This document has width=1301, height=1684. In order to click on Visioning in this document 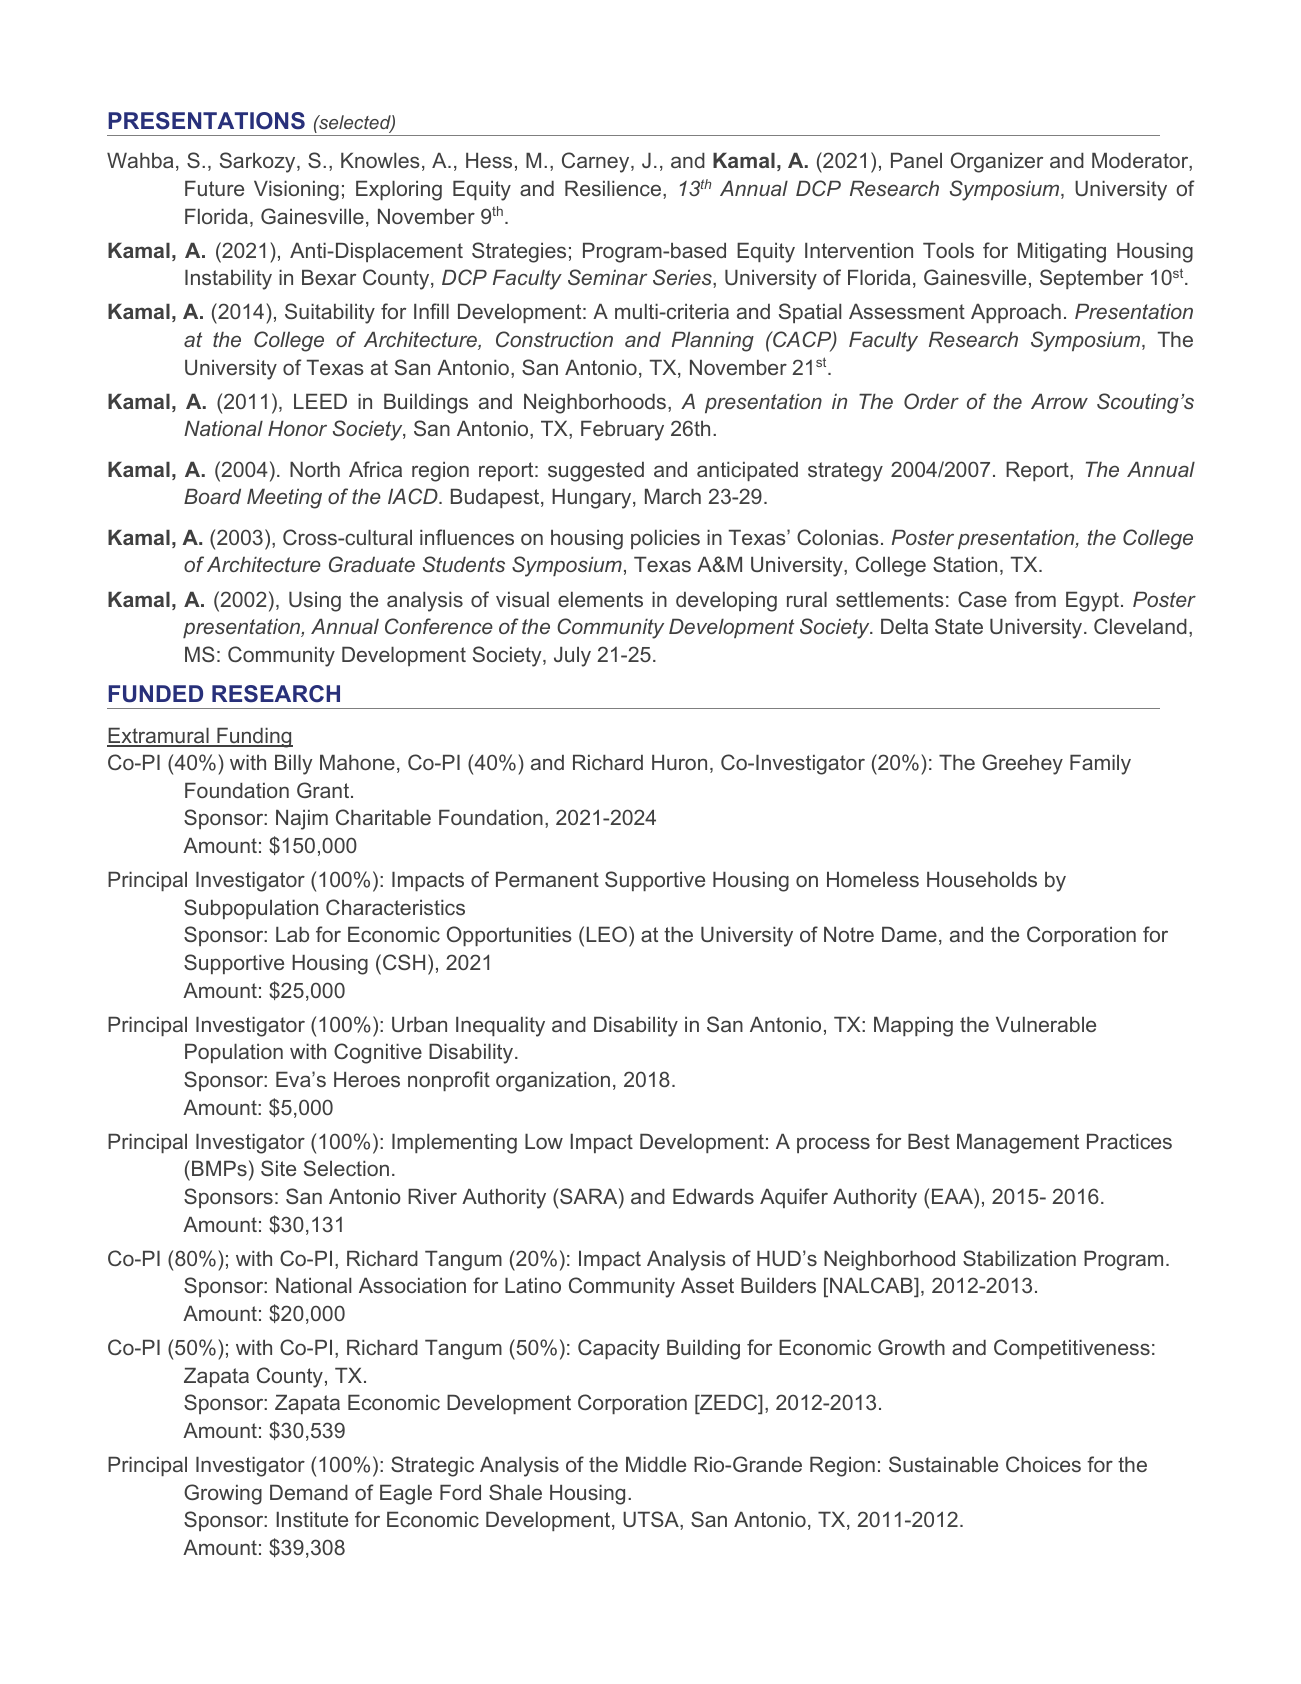, I will do `click(296, 191)`.
